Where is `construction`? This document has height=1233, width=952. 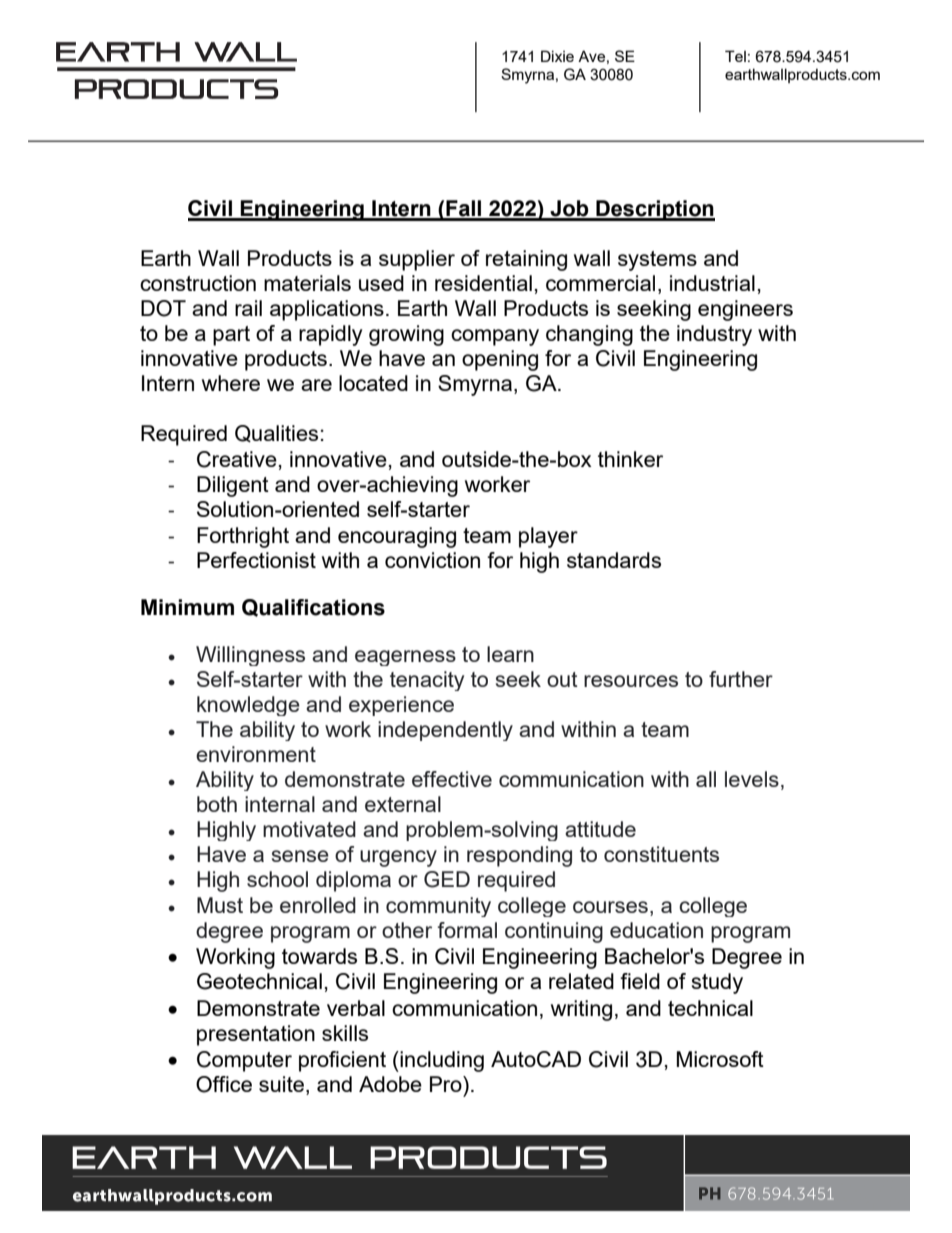 construction is located at coordinates (198, 283).
